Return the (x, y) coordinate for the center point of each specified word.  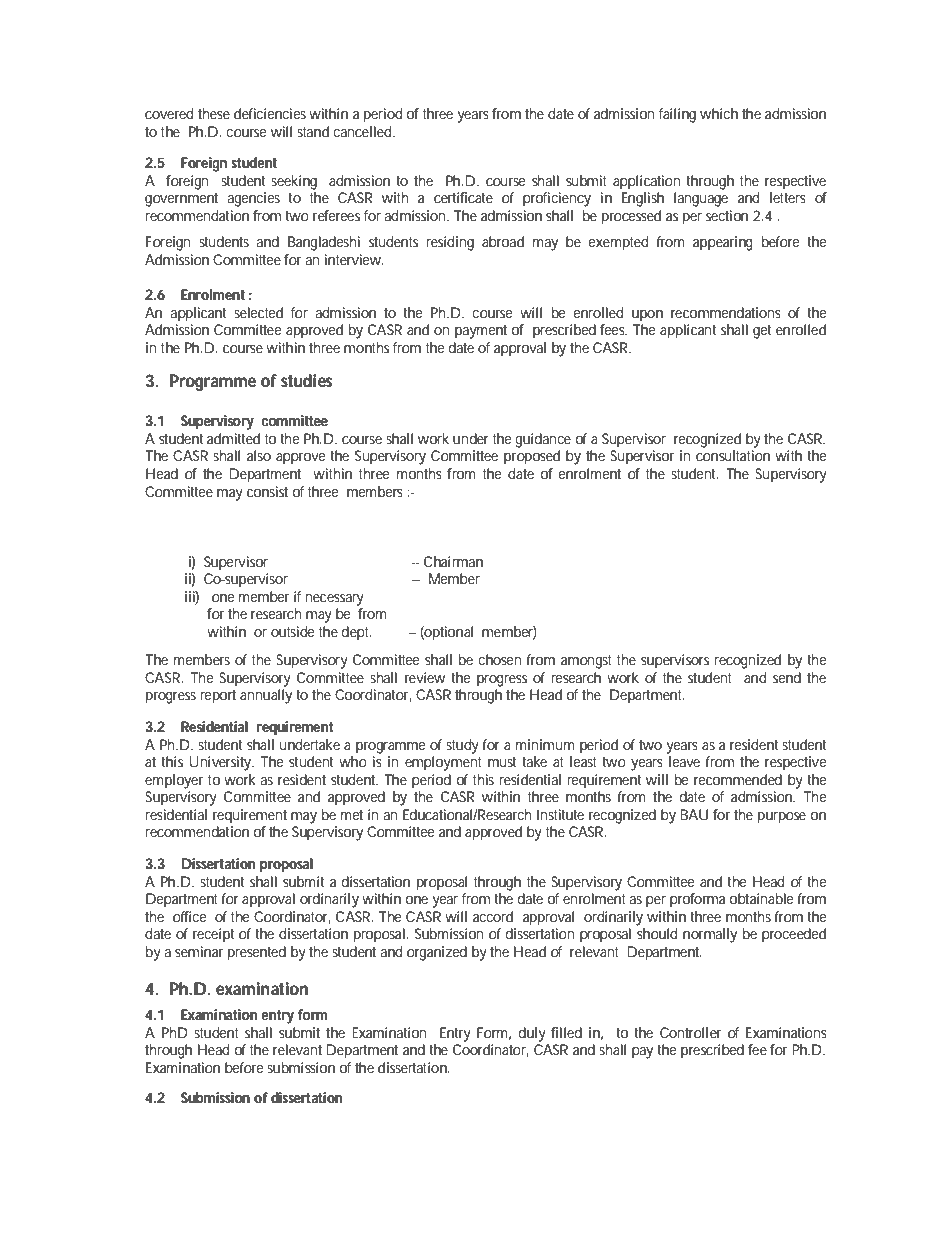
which (719, 113)
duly (532, 1034)
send (787, 677)
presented (257, 953)
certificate (463, 197)
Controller (690, 1032)
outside (293, 631)
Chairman (453, 561)
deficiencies (270, 113)
